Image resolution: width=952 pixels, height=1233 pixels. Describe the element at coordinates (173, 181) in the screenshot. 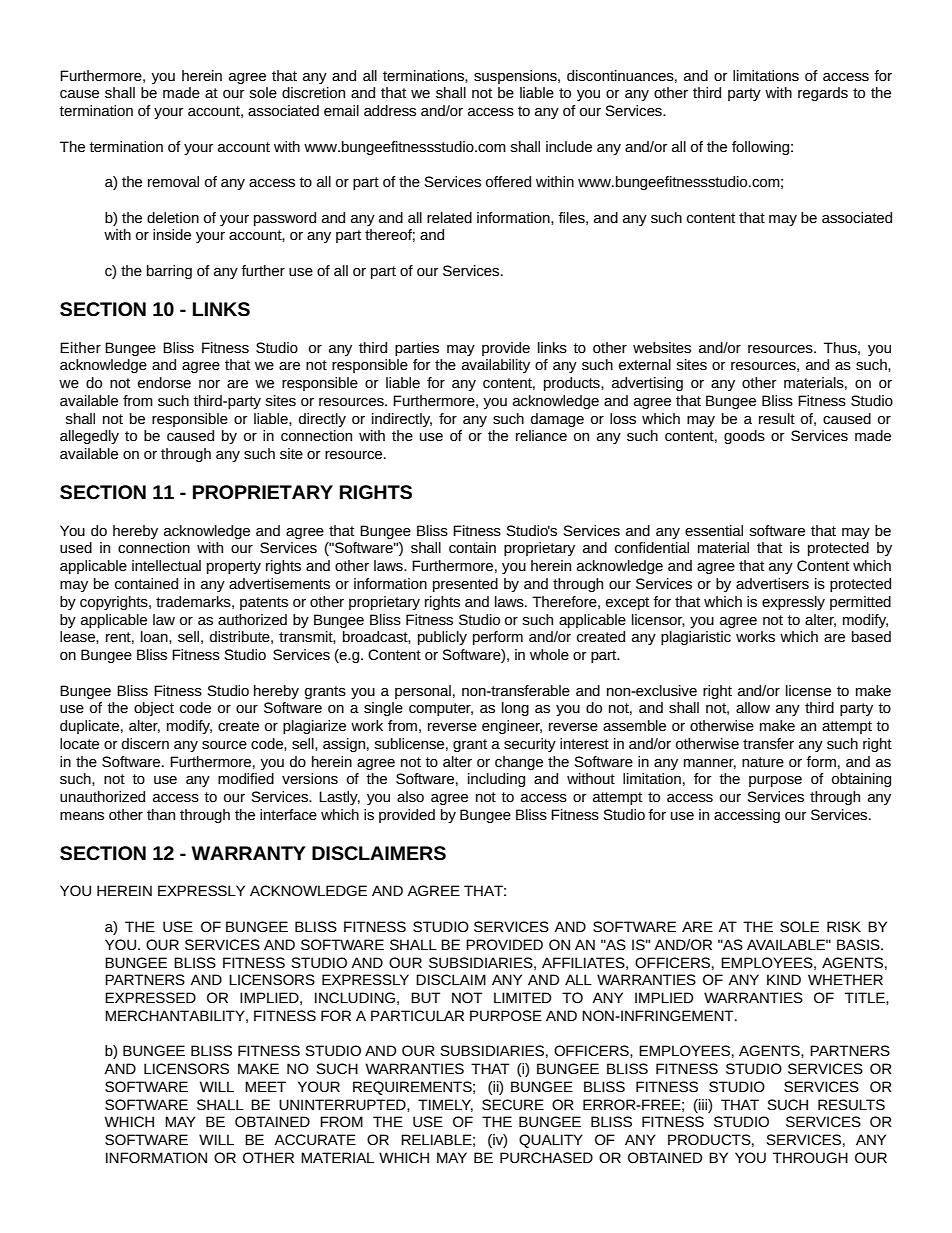

I see `removal` at that location.
